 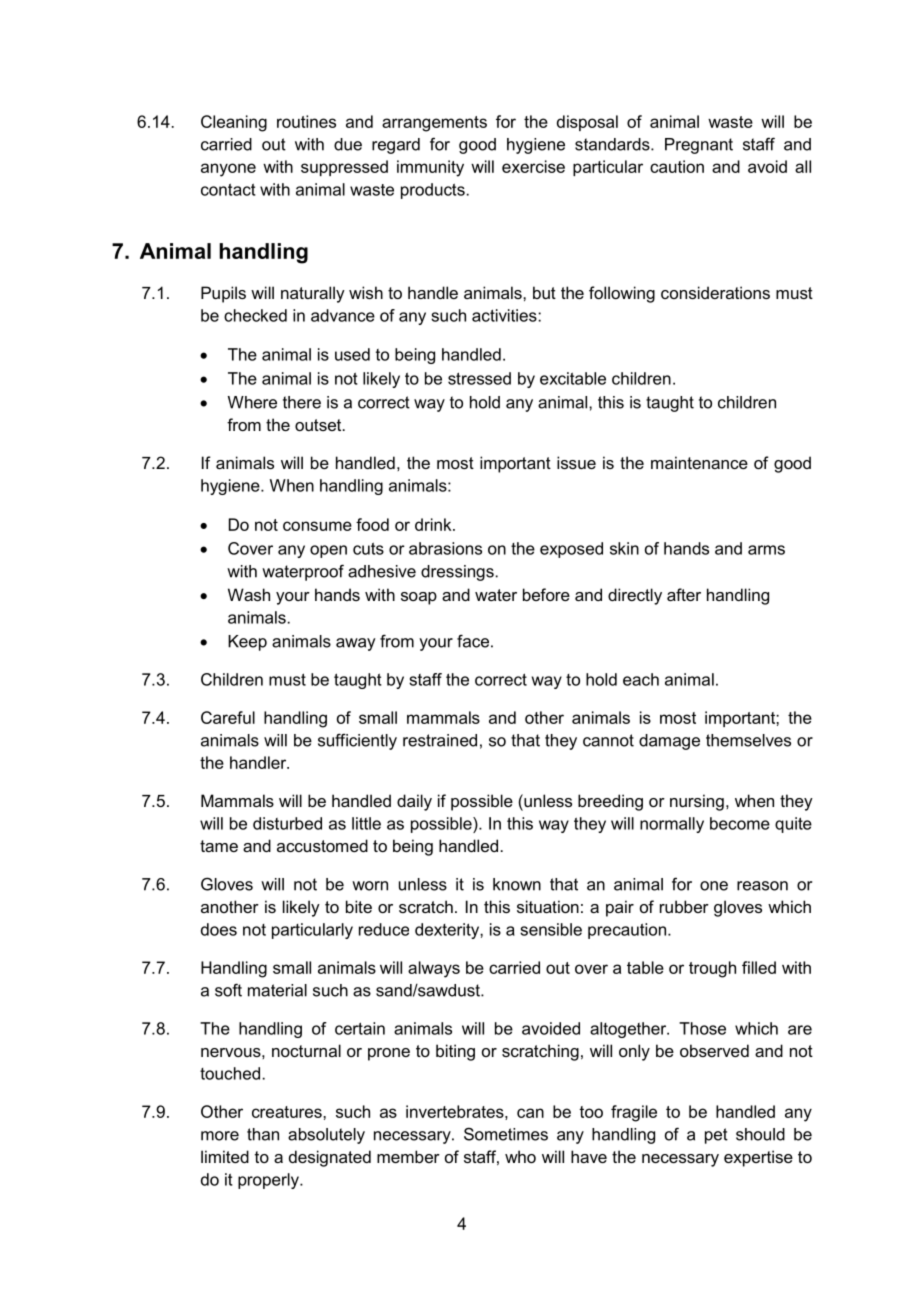 What do you see at coordinates (576, 462) in the screenshot?
I see `issue` at bounding box center [576, 462].
